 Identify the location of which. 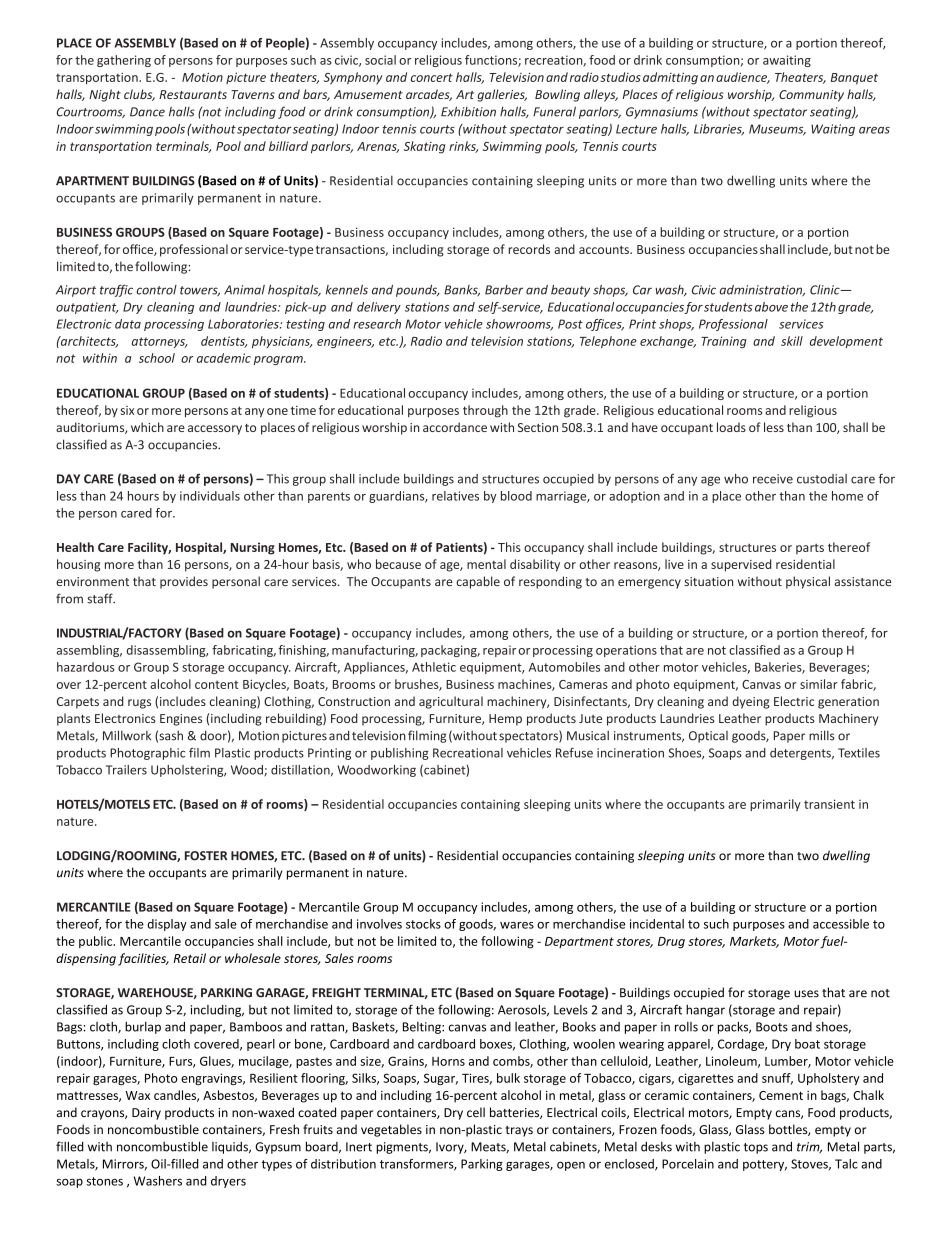
(147, 427).
